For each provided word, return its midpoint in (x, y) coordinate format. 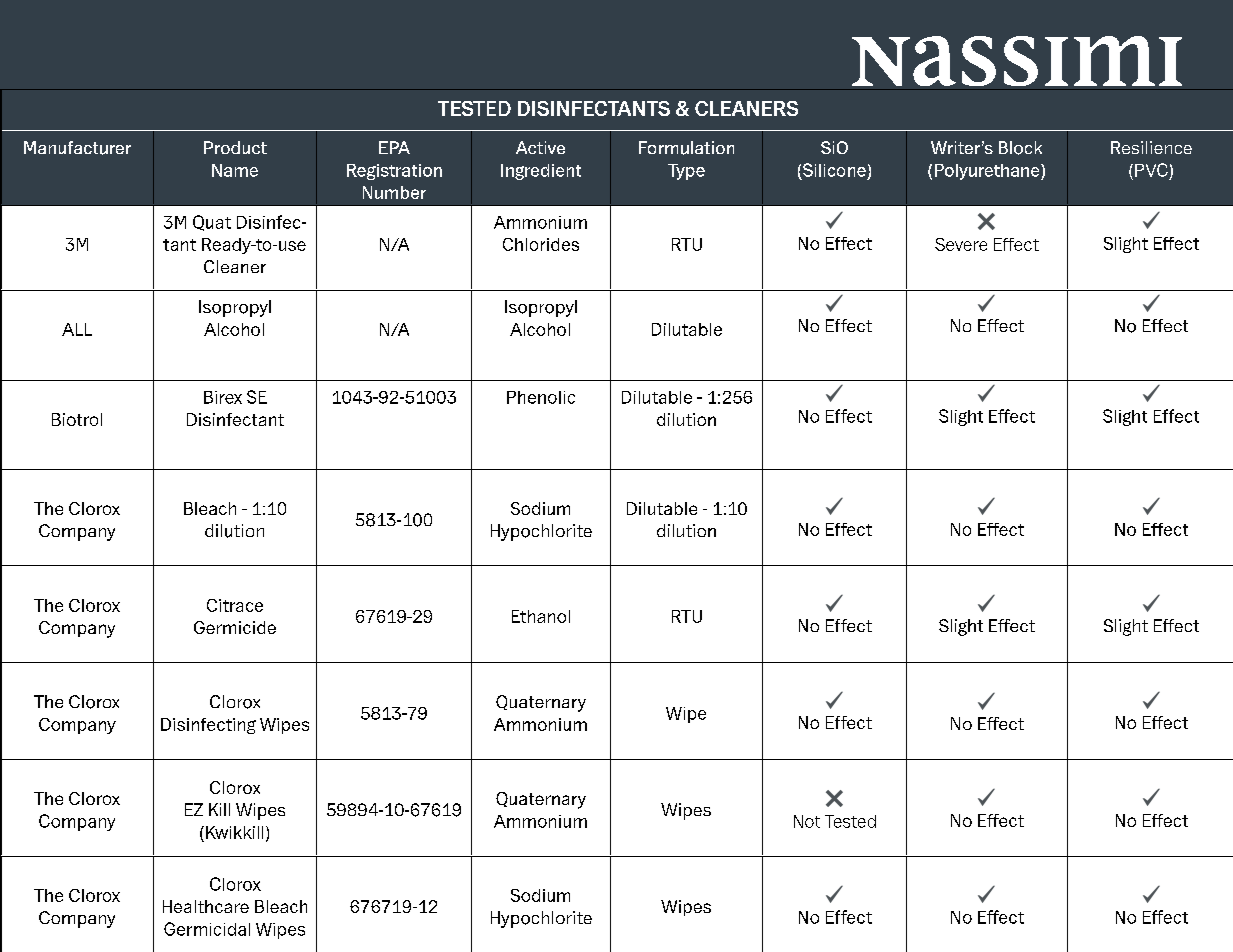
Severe (961, 244)
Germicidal (207, 929)
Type (686, 172)
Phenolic (541, 397)
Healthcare (206, 906)
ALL (77, 329)
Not (807, 821)
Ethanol (541, 616)
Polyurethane (988, 172)
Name (235, 170)
